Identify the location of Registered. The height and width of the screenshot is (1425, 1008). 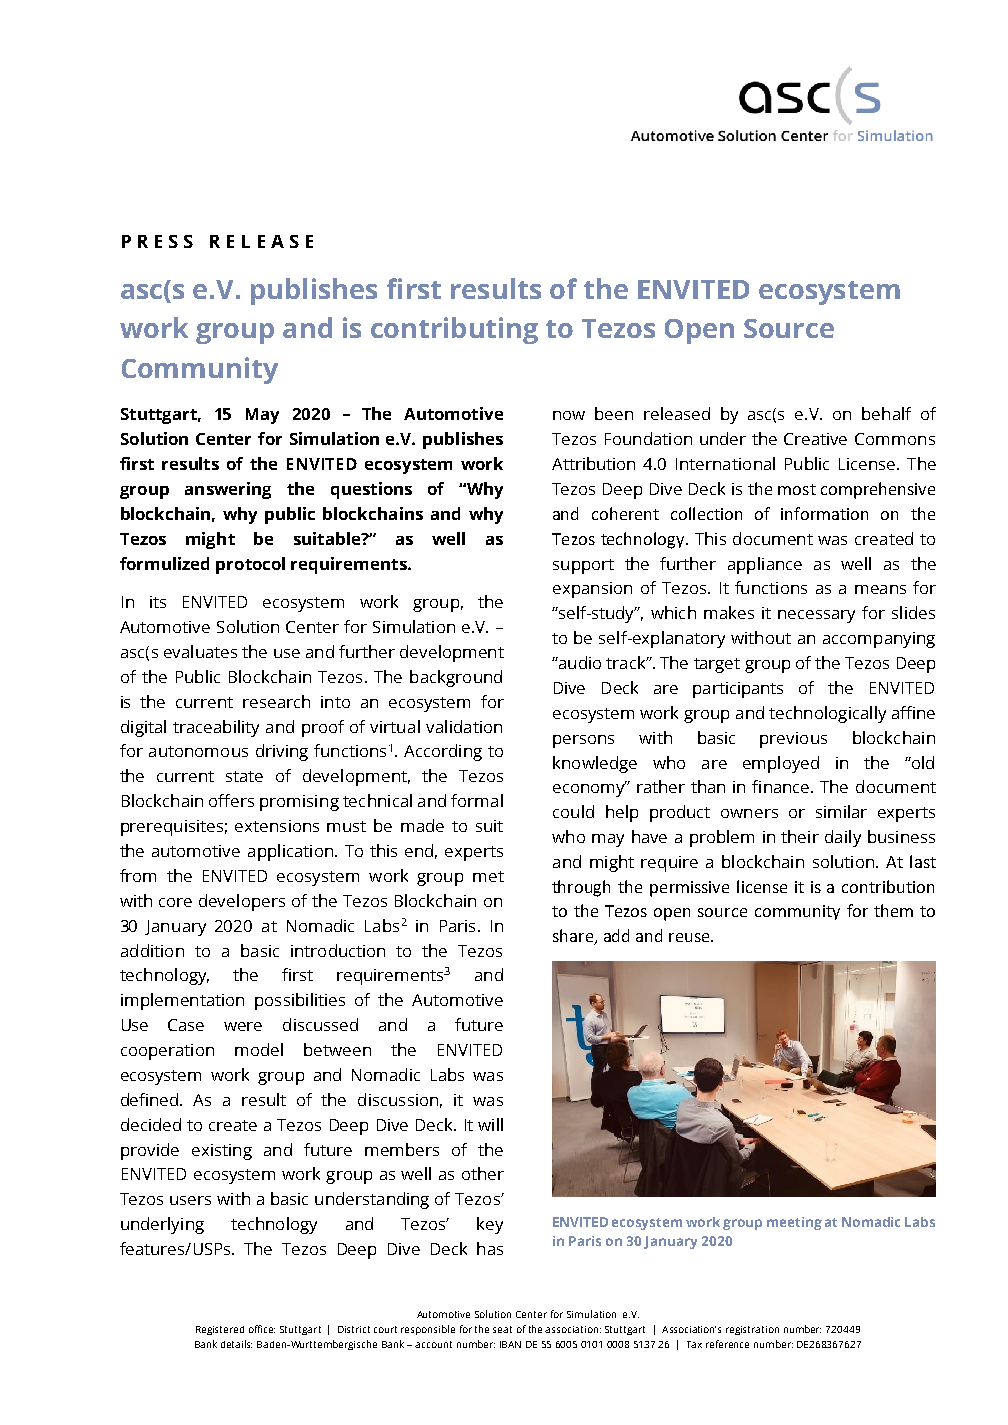
(220, 1330).
